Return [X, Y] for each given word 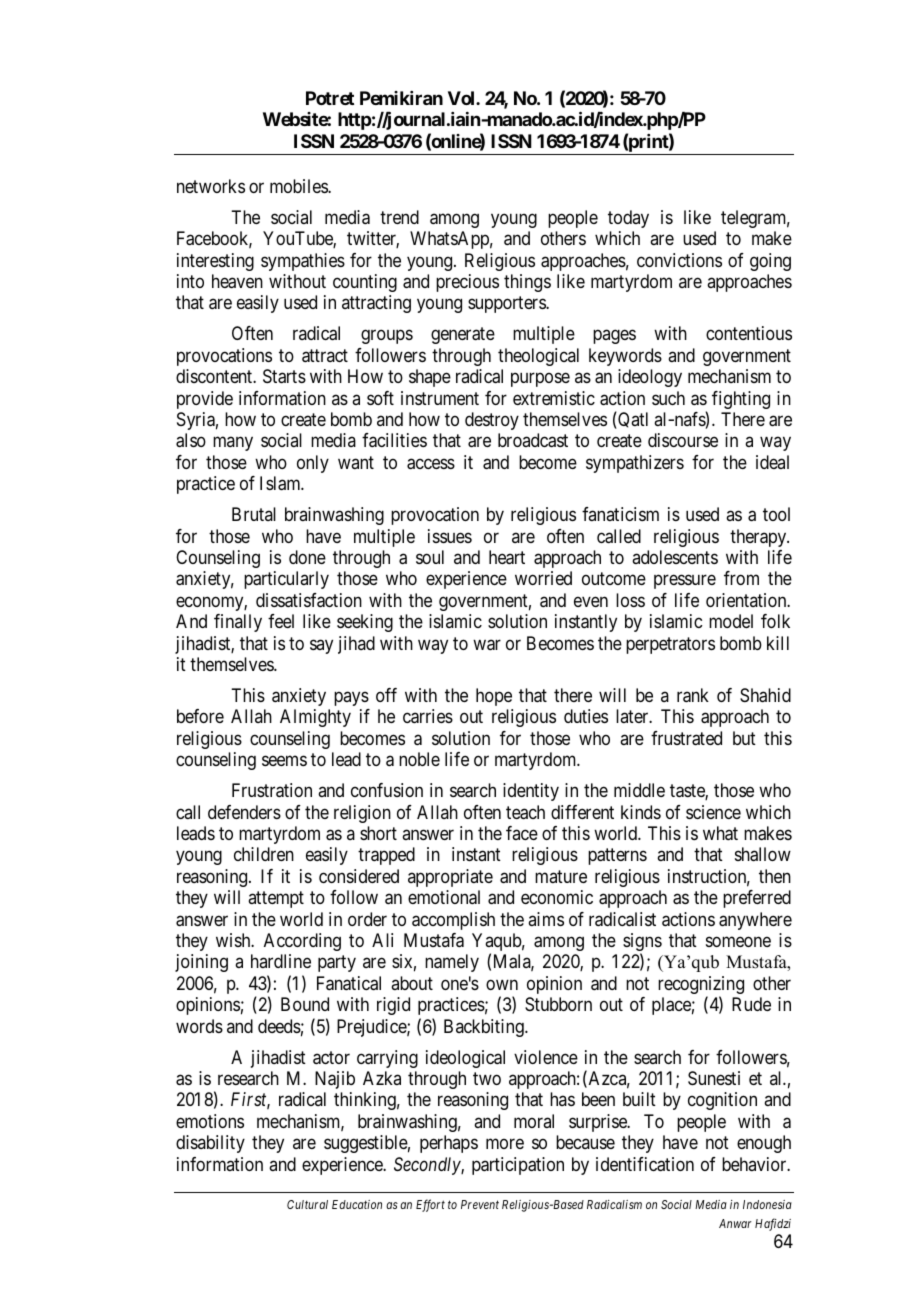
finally [238, 623]
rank [693, 695]
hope [494, 697]
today [628, 219]
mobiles [299, 186]
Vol [462, 98]
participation [518, 1166]
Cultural [307, 1204]
